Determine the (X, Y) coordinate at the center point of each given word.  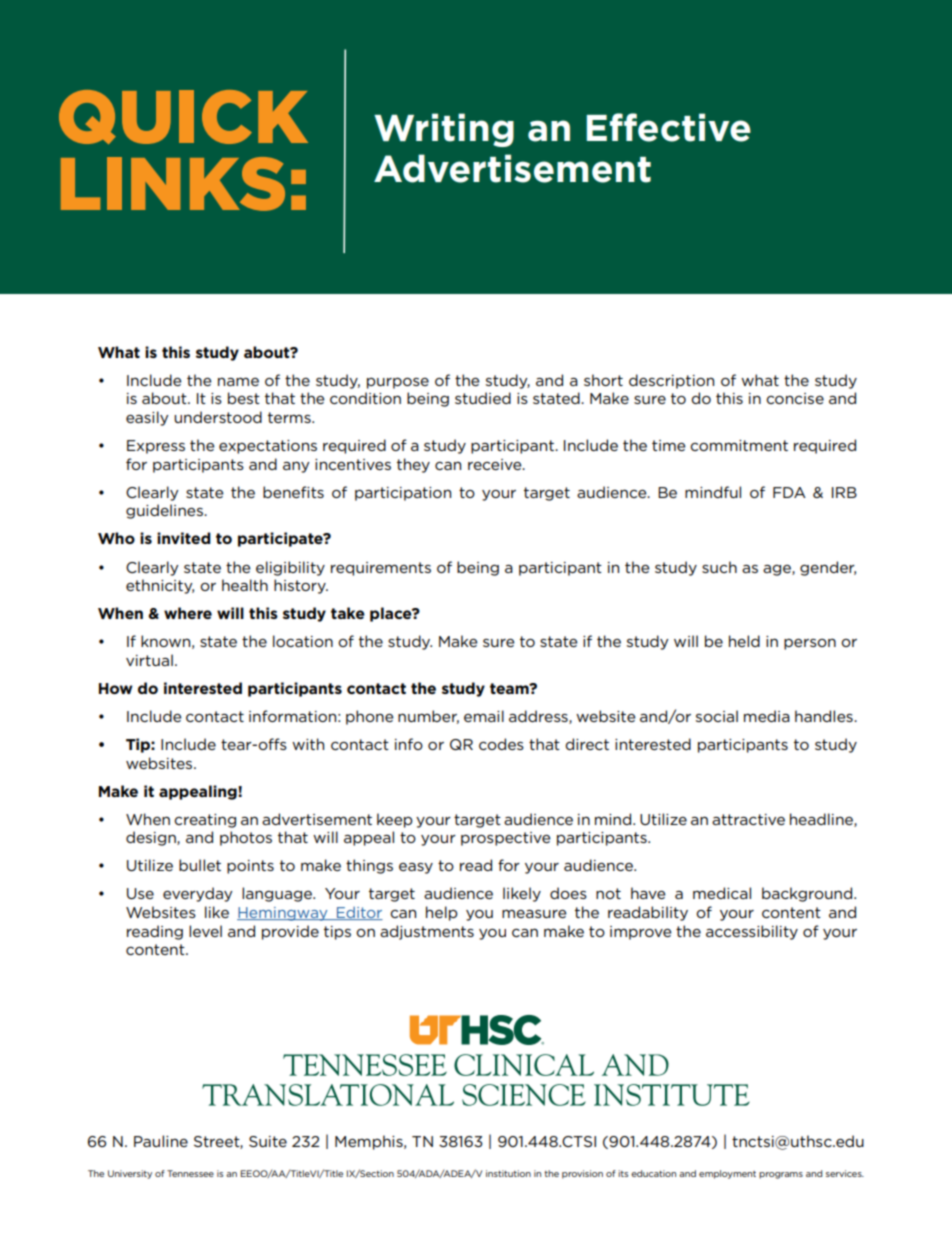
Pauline (161, 1141)
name (238, 381)
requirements (381, 569)
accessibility (752, 932)
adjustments (427, 932)
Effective (668, 127)
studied (483, 398)
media (767, 716)
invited (184, 538)
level (205, 931)
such (719, 567)
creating (205, 821)
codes (501, 744)
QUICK (183, 117)
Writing (444, 130)
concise (795, 398)
